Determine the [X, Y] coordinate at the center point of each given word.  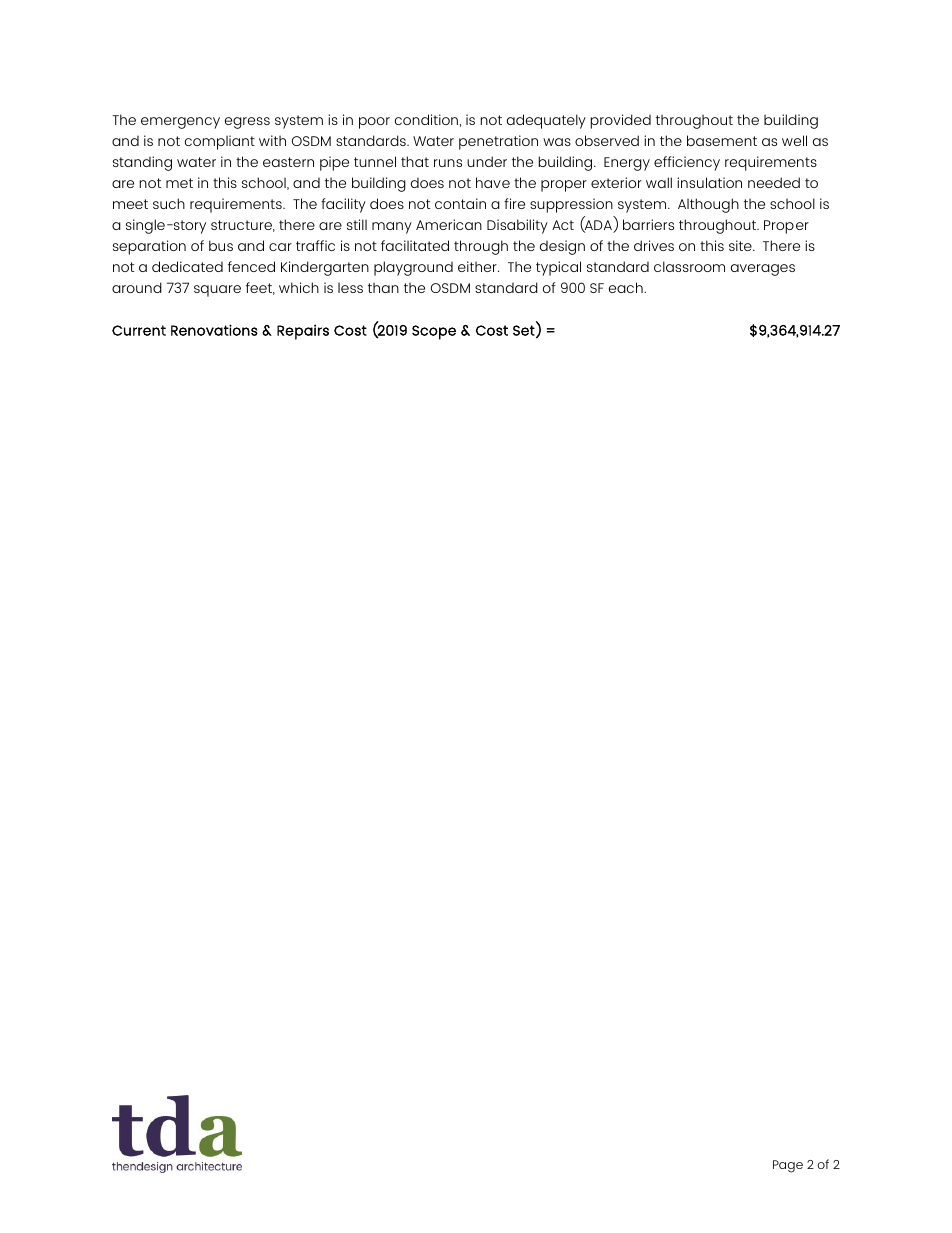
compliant [220, 142]
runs [448, 163]
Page [788, 1166]
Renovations [214, 330]
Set [525, 331]
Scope [434, 332]
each [627, 287]
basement [722, 140]
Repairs [303, 332]
